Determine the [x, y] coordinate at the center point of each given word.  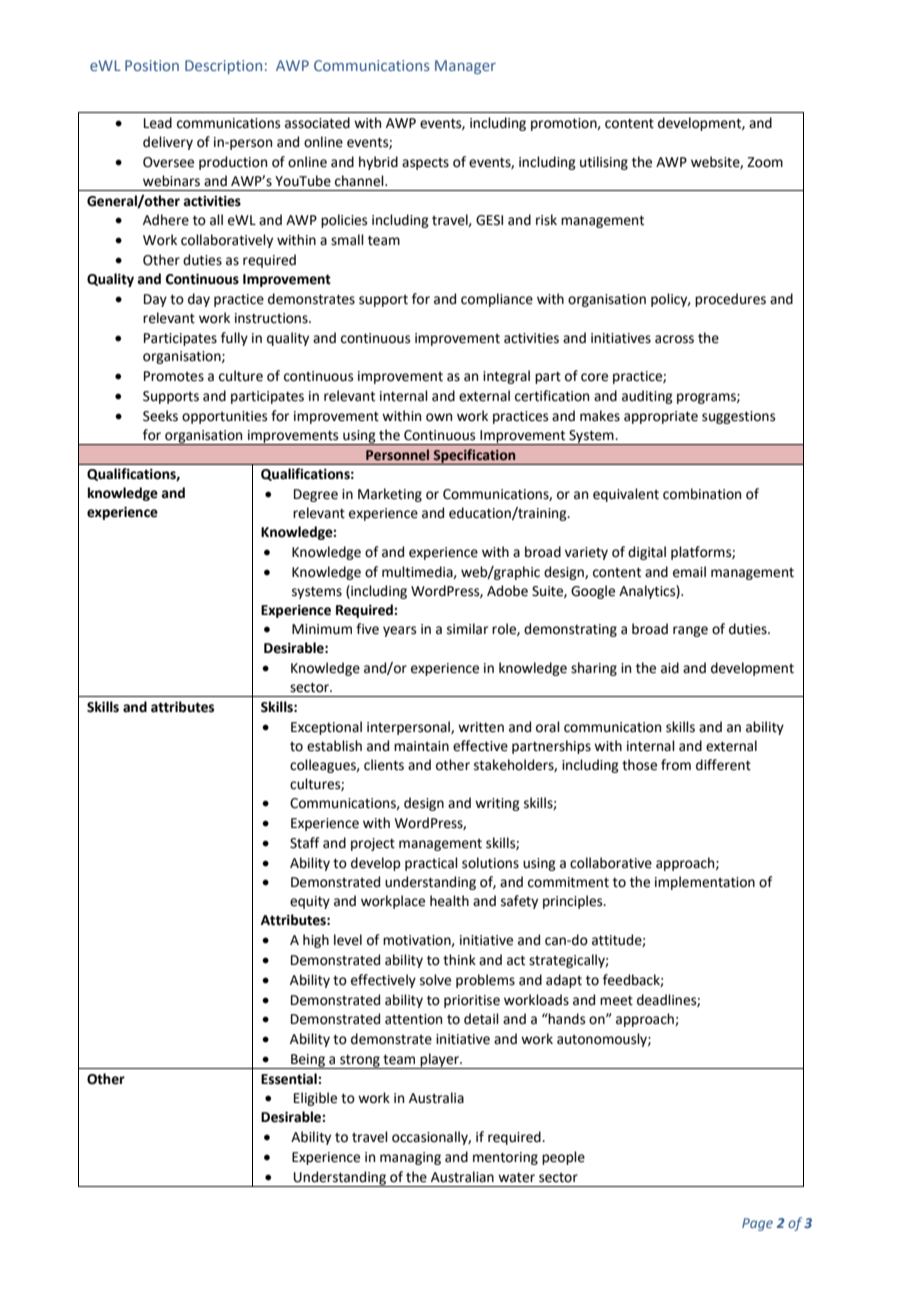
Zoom [765, 162]
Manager [465, 67]
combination [702, 494]
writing [497, 804]
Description [223, 67]
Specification [475, 457]
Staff [304, 843]
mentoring [505, 1158]
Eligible [315, 1099]
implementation [705, 883]
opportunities [224, 417]
